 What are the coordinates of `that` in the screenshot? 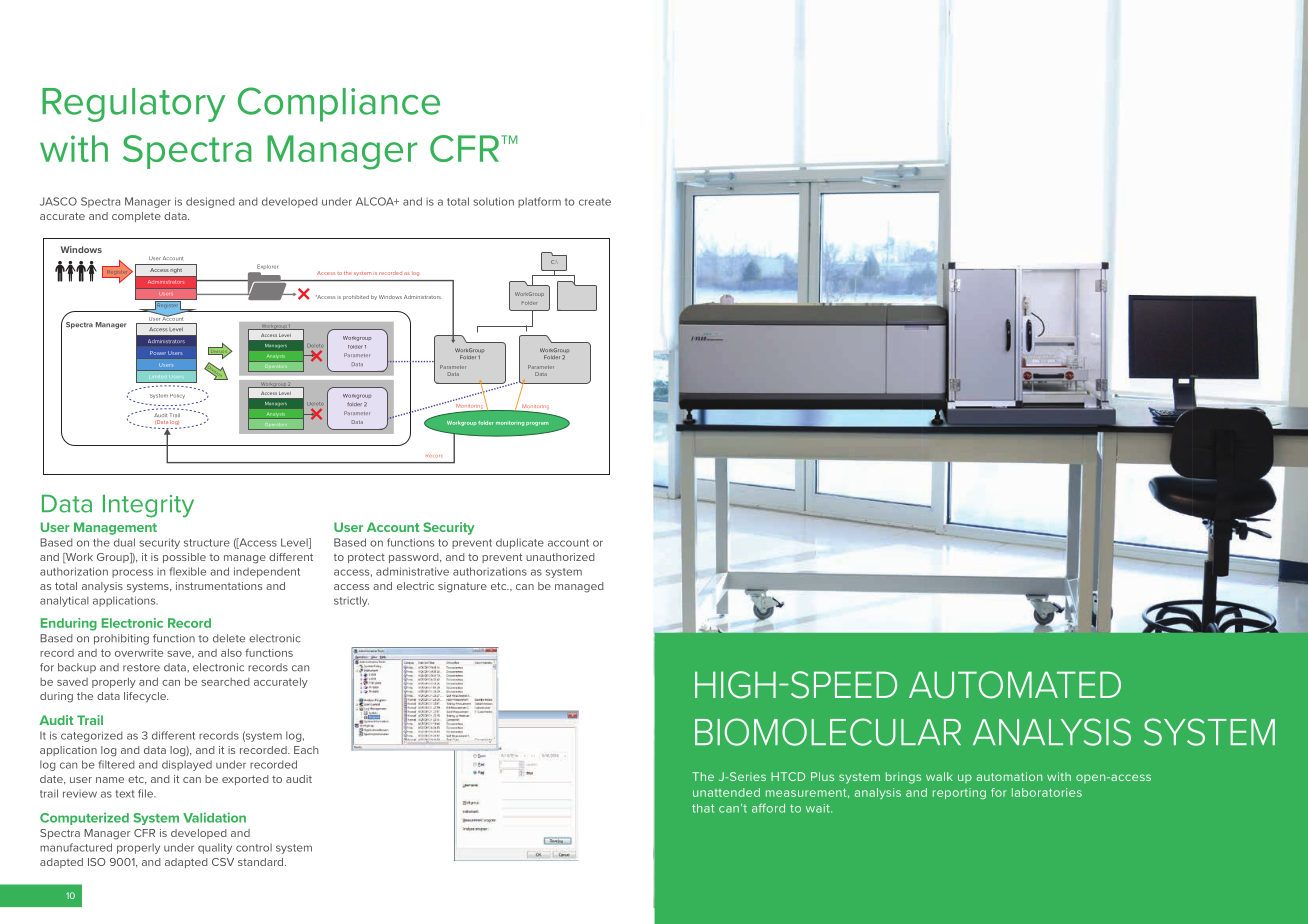 It's located at (703, 808).
